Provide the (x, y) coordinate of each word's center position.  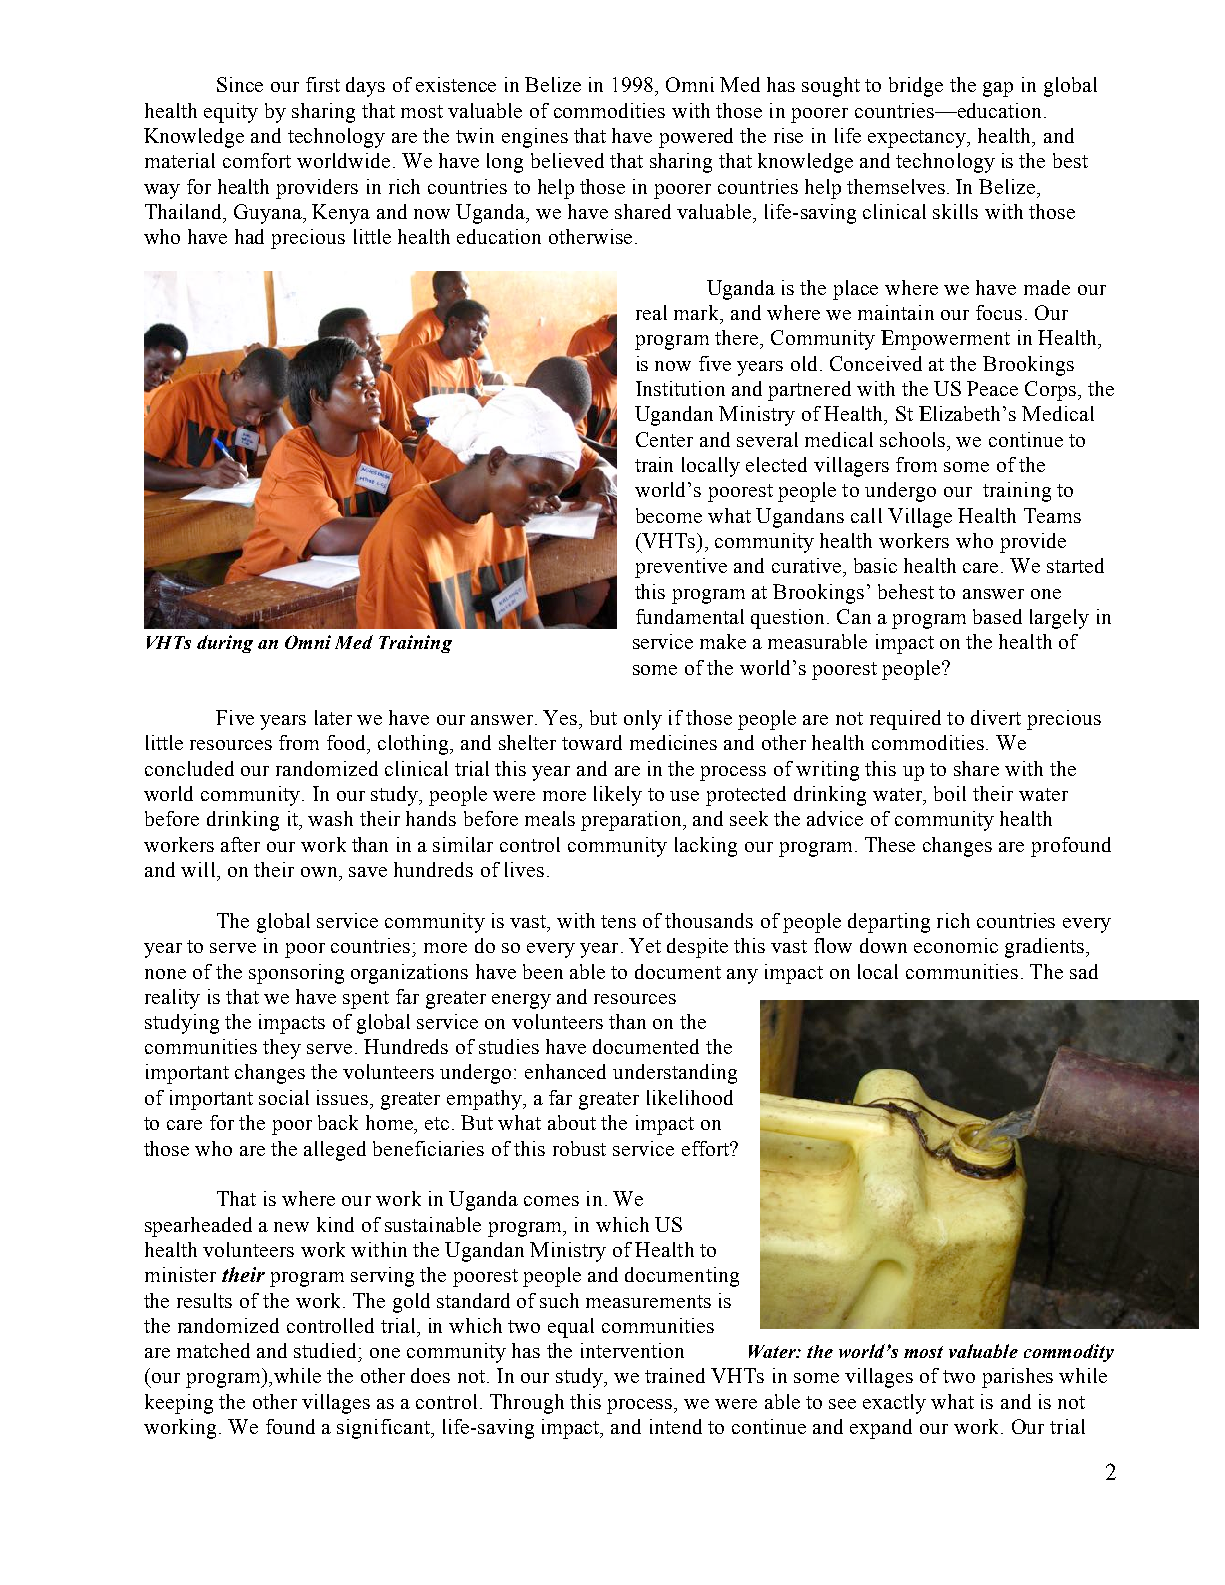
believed (567, 160)
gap (998, 89)
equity (231, 113)
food (348, 744)
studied (327, 1350)
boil (950, 793)
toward (592, 742)
